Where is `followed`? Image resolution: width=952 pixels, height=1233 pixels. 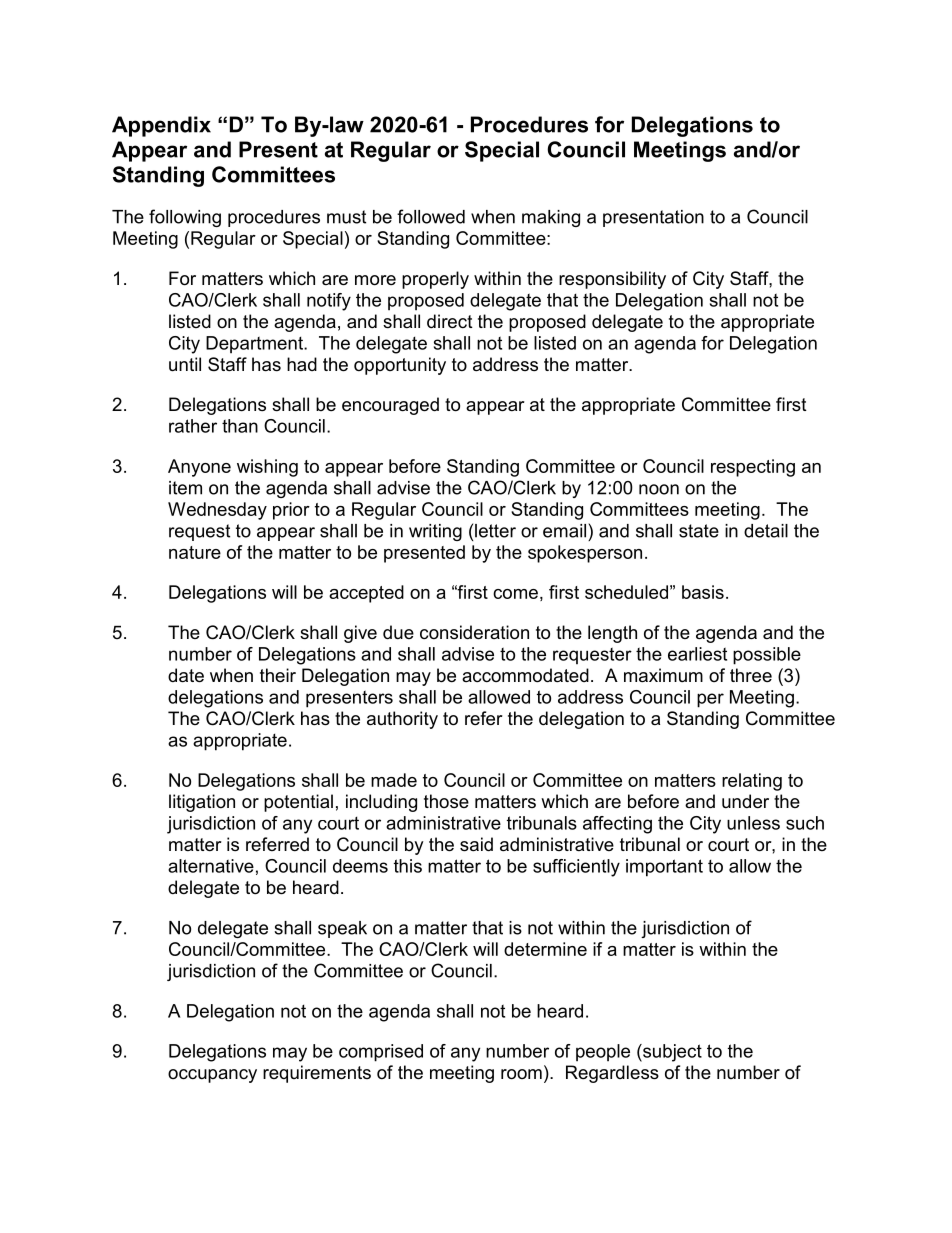
followed is located at coordinates (431, 216).
